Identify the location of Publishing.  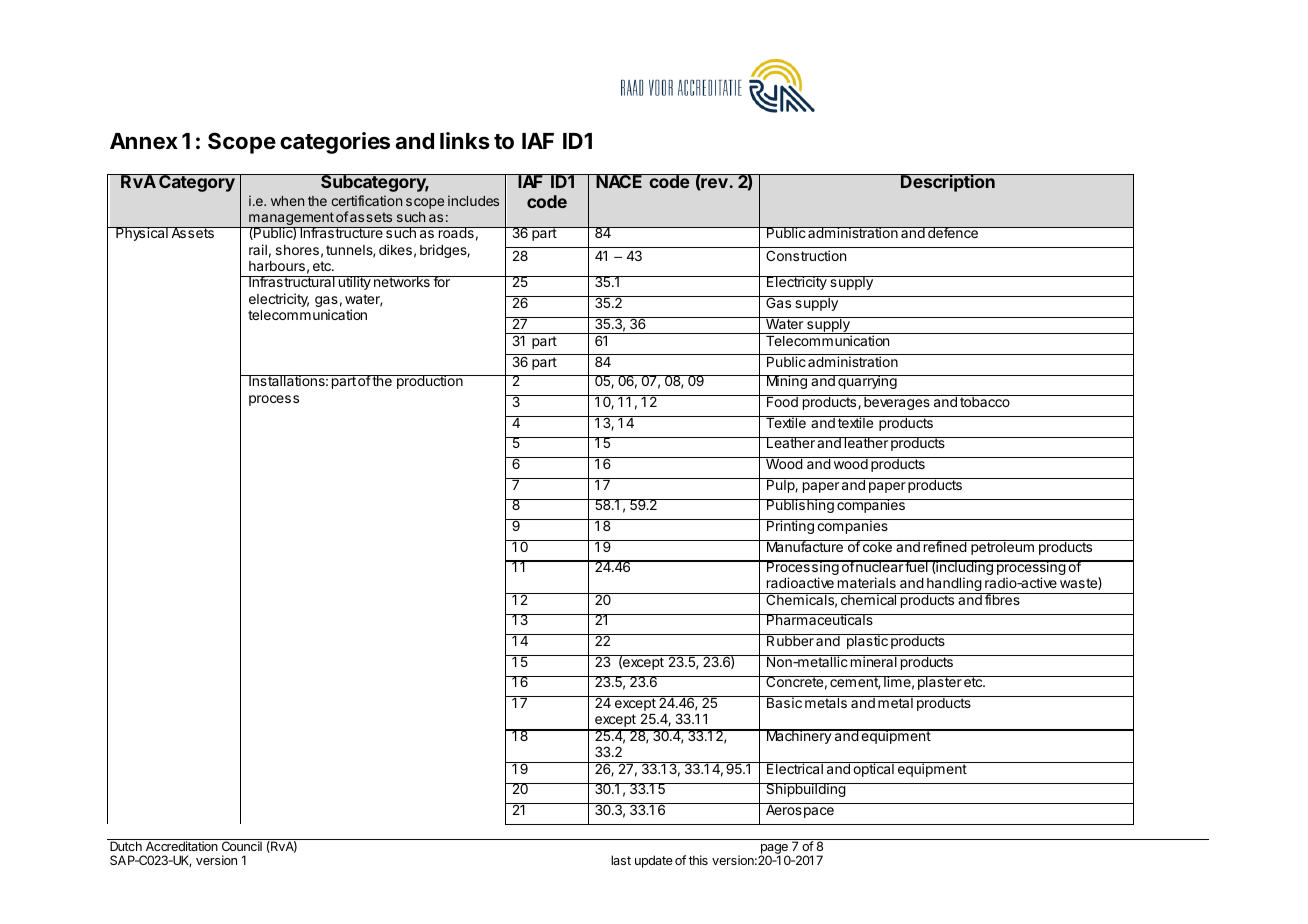
(800, 506).
